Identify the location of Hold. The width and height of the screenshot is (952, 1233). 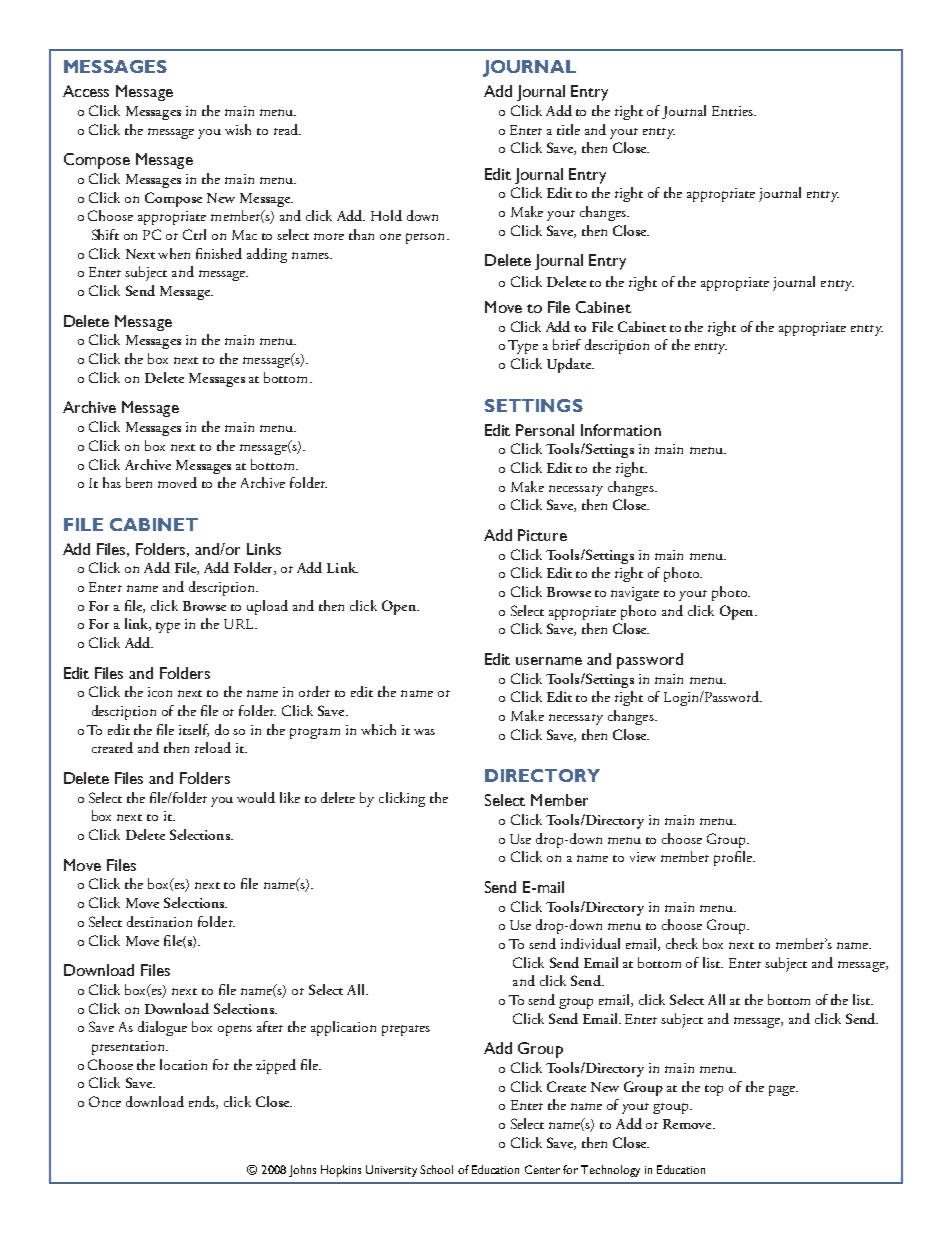
(386, 215).
